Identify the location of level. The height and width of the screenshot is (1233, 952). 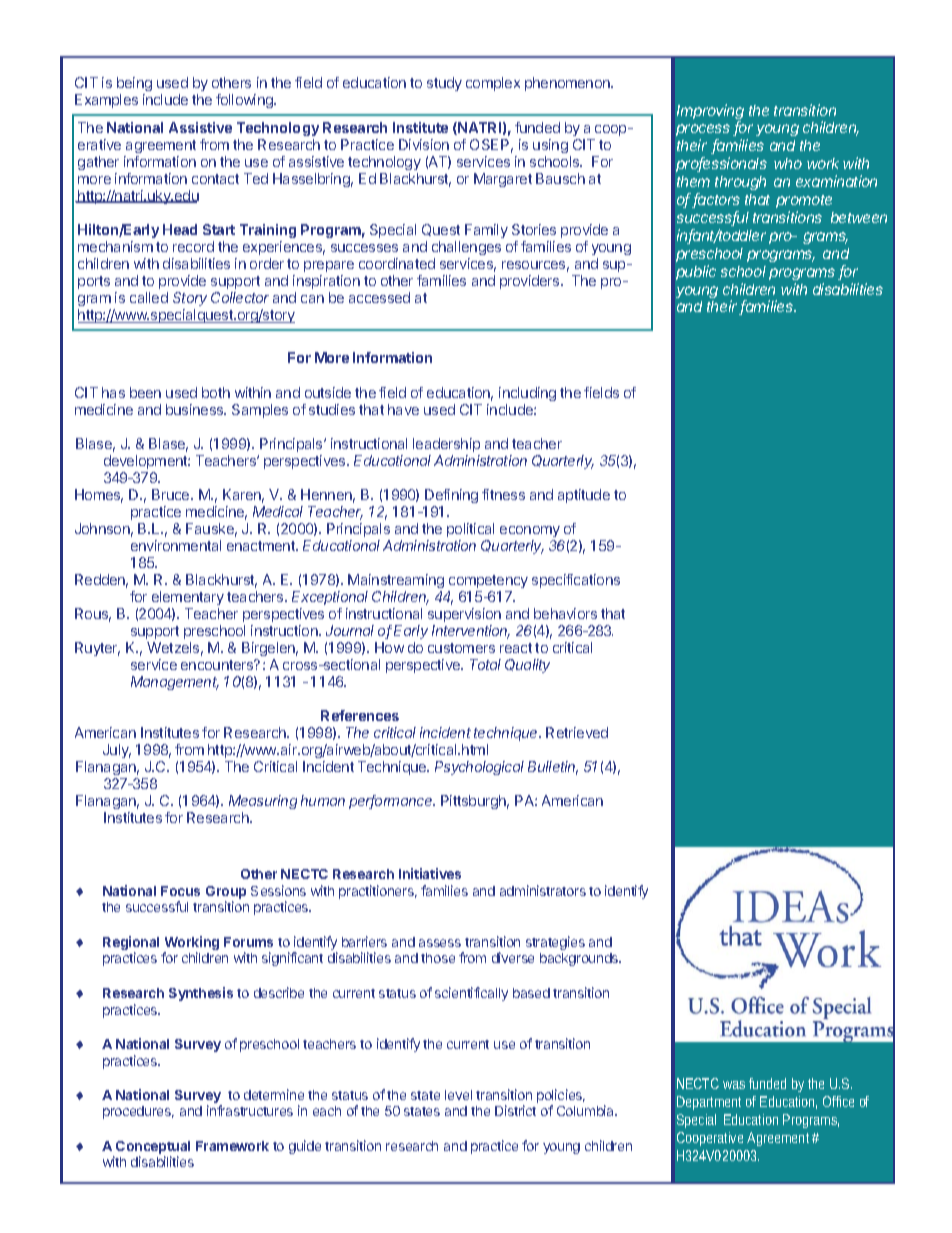
(458, 1095).
